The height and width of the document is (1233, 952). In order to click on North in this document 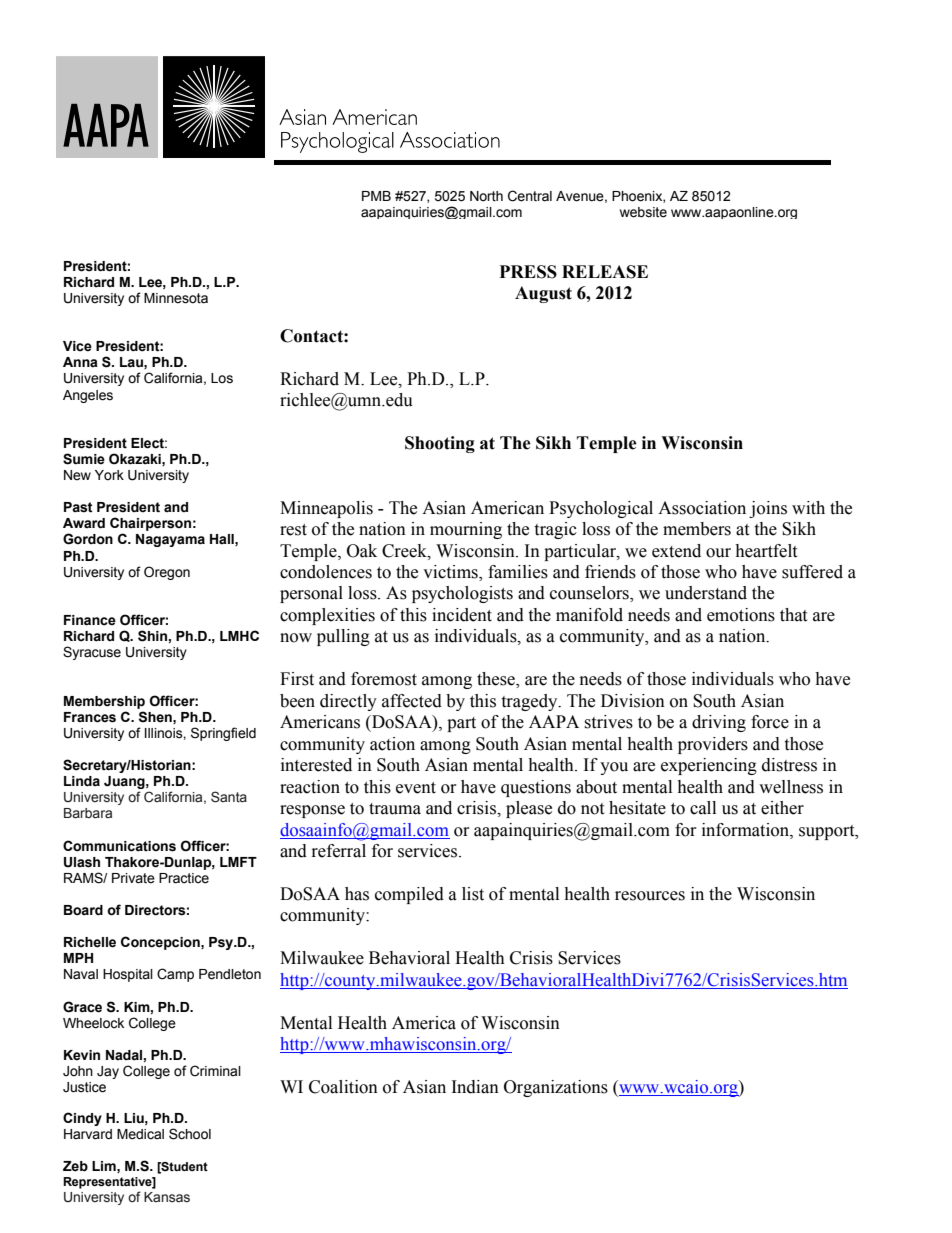, I will do `click(486, 196)`.
